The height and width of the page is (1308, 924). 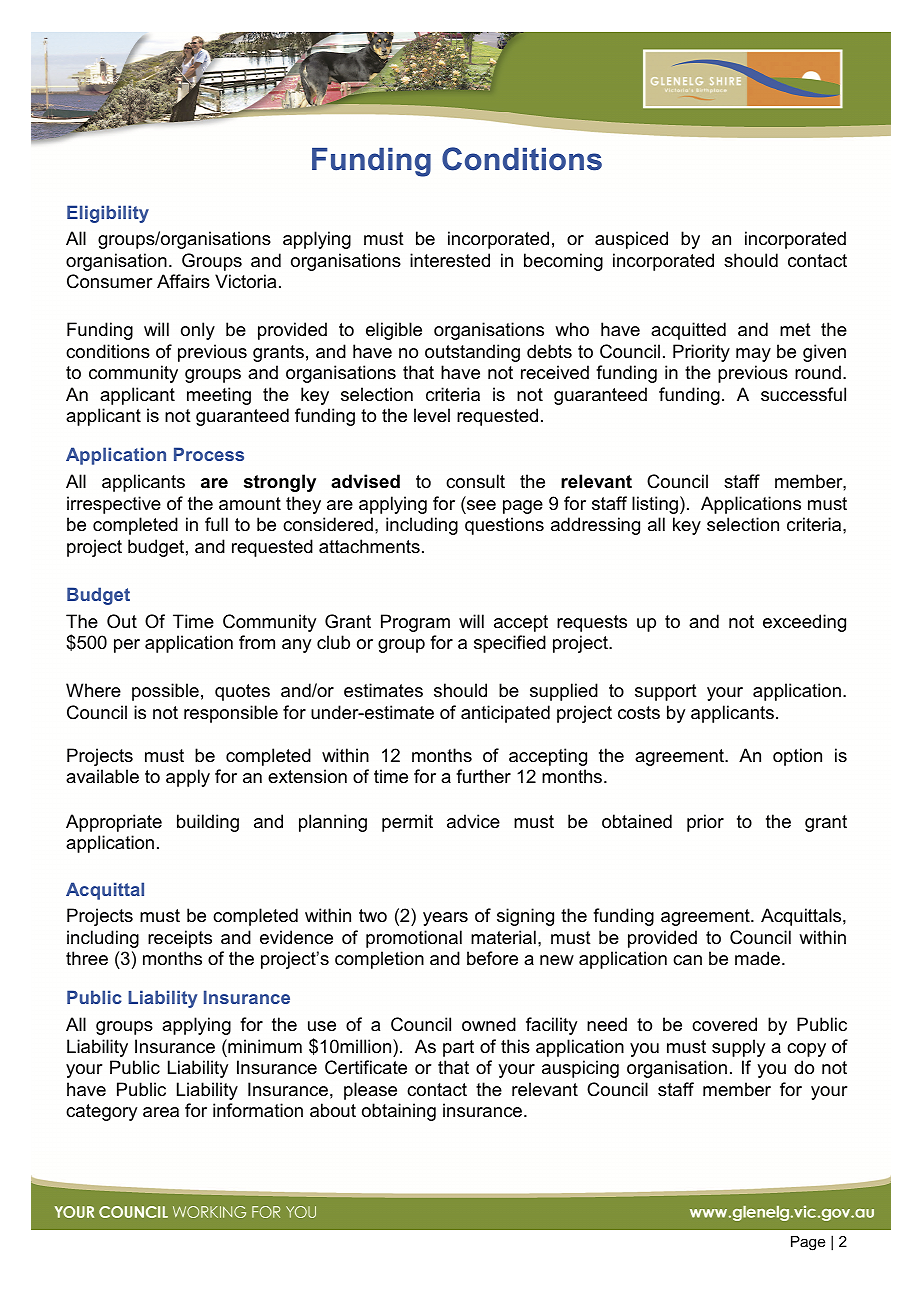 What do you see at coordinates (475, 481) in the page?
I see `consult` at bounding box center [475, 481].
